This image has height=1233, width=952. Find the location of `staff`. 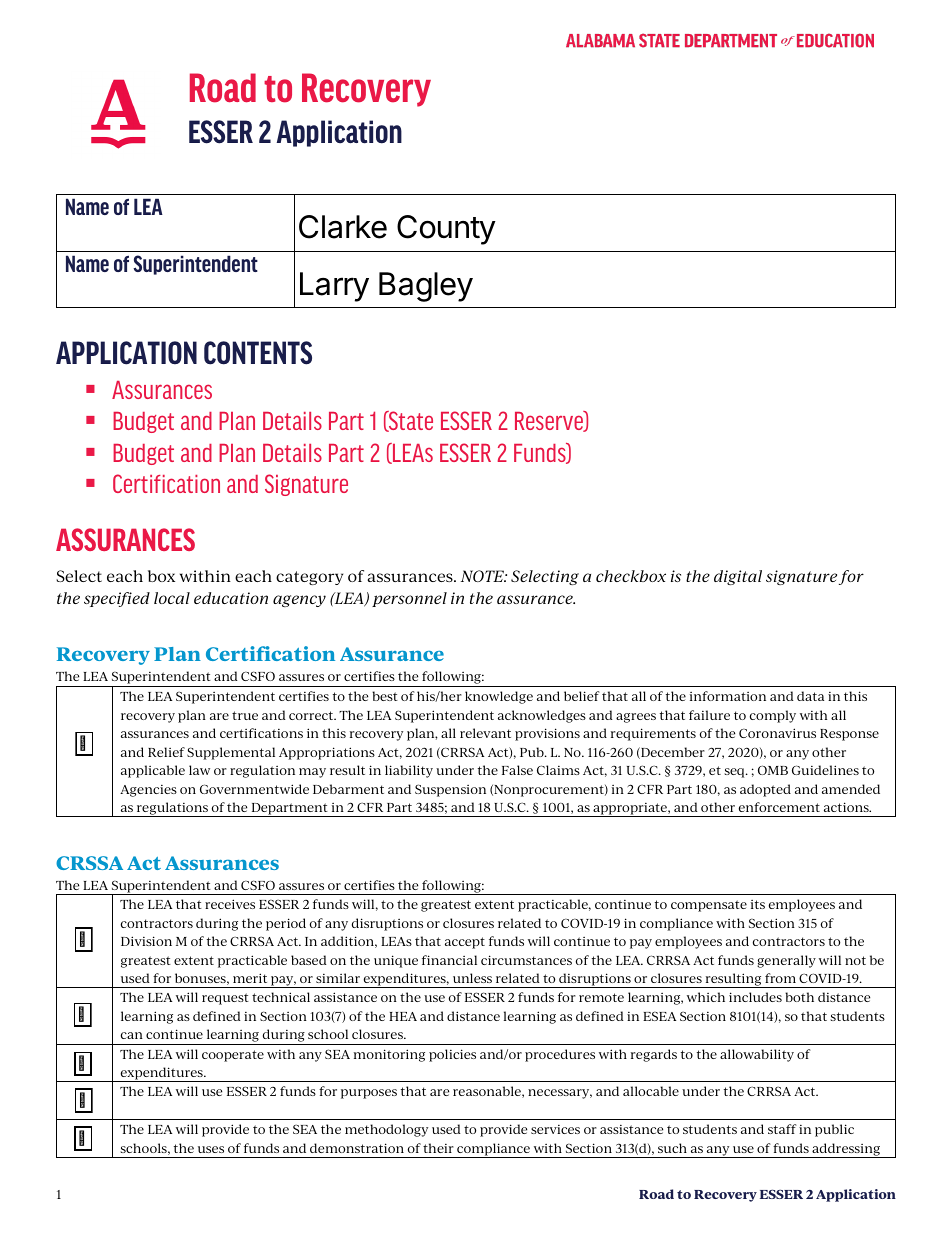

staff is located at coordinates (782, 1129).
